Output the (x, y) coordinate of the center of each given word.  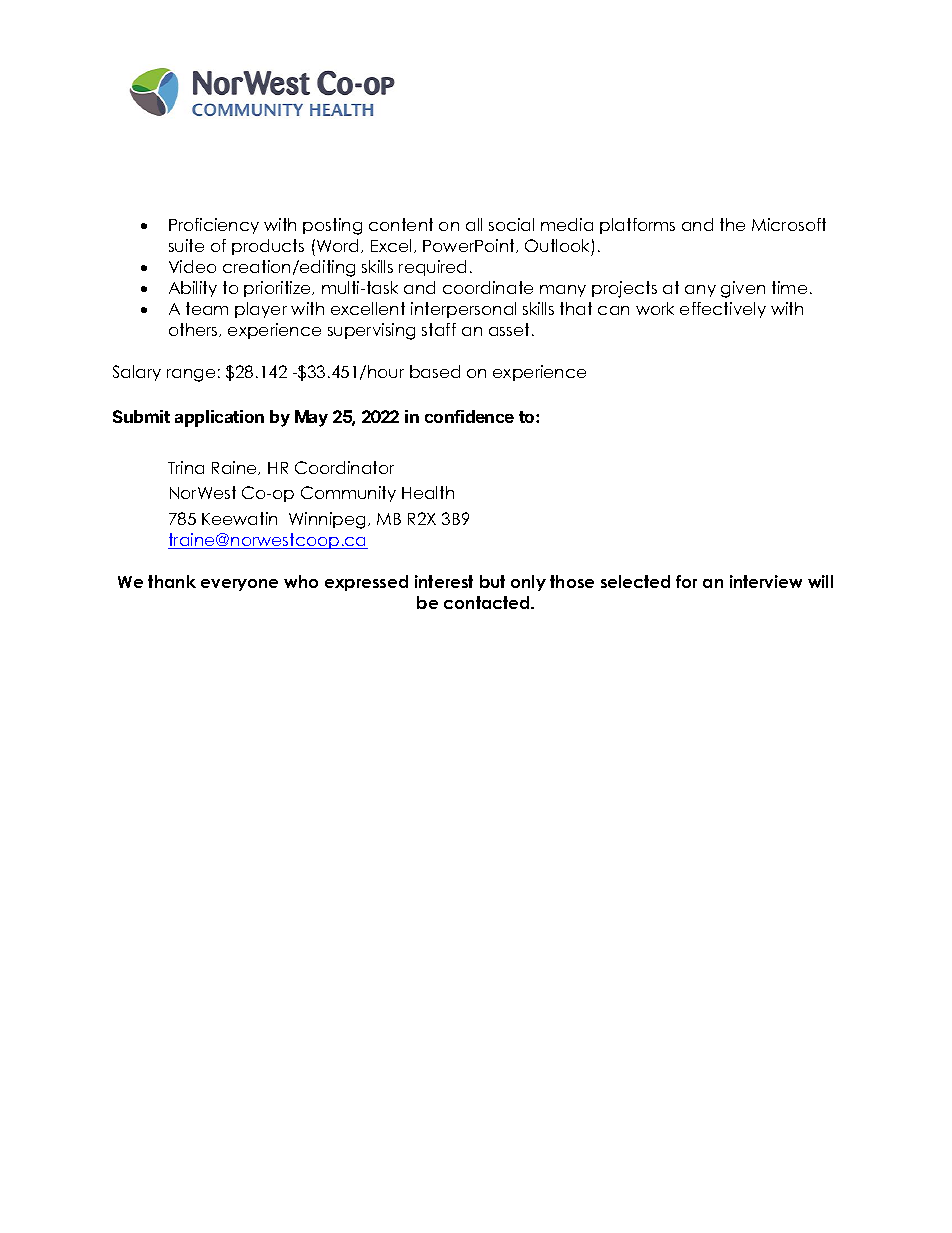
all (474, 224)
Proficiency (214, 226)
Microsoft (789, 224)
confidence (469, 416)
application (219, 418)
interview (766, 581)
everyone (239, 585)
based (435, 371)
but (492, 581)
